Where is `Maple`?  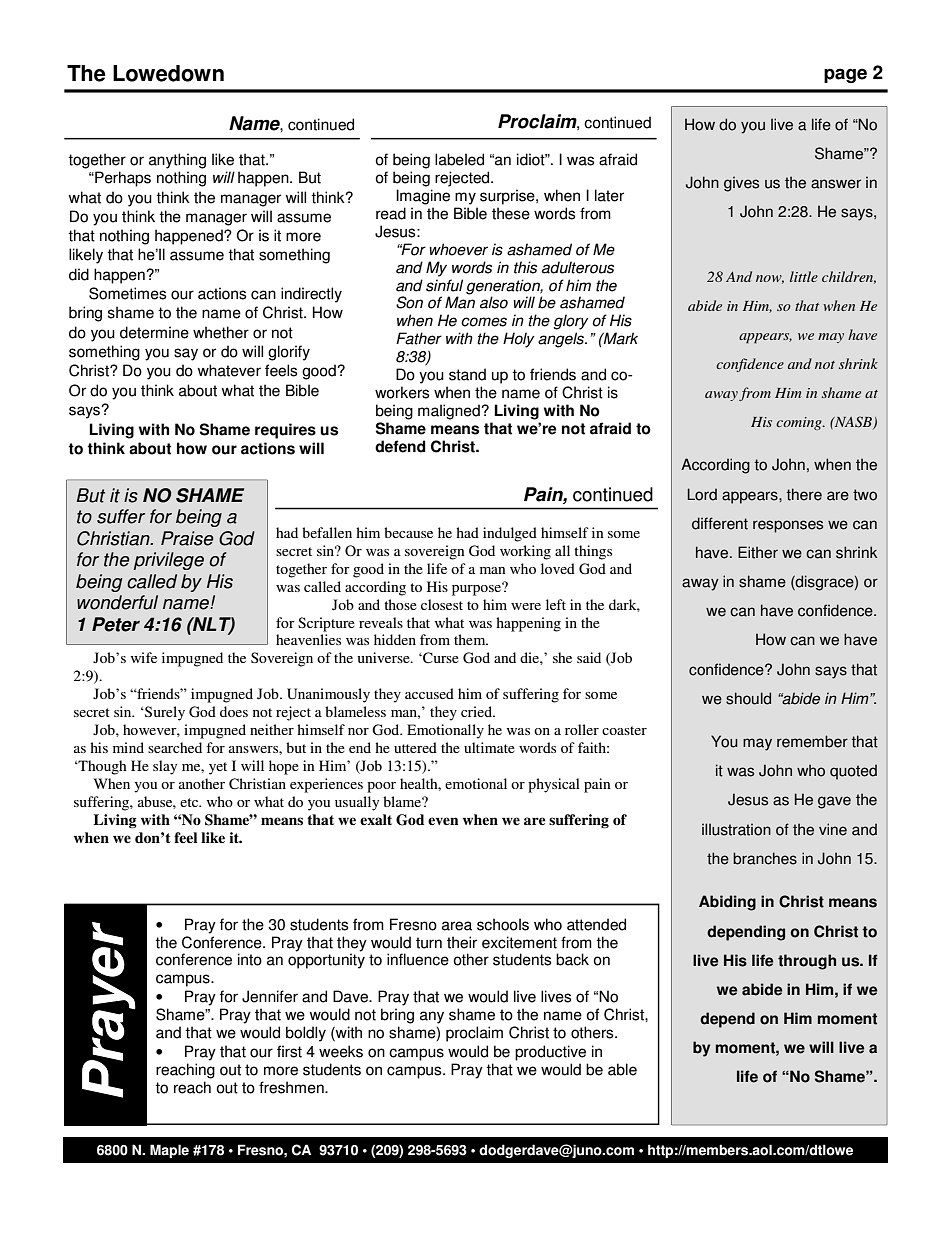
Maple is located at coordinates (169, 1151).
